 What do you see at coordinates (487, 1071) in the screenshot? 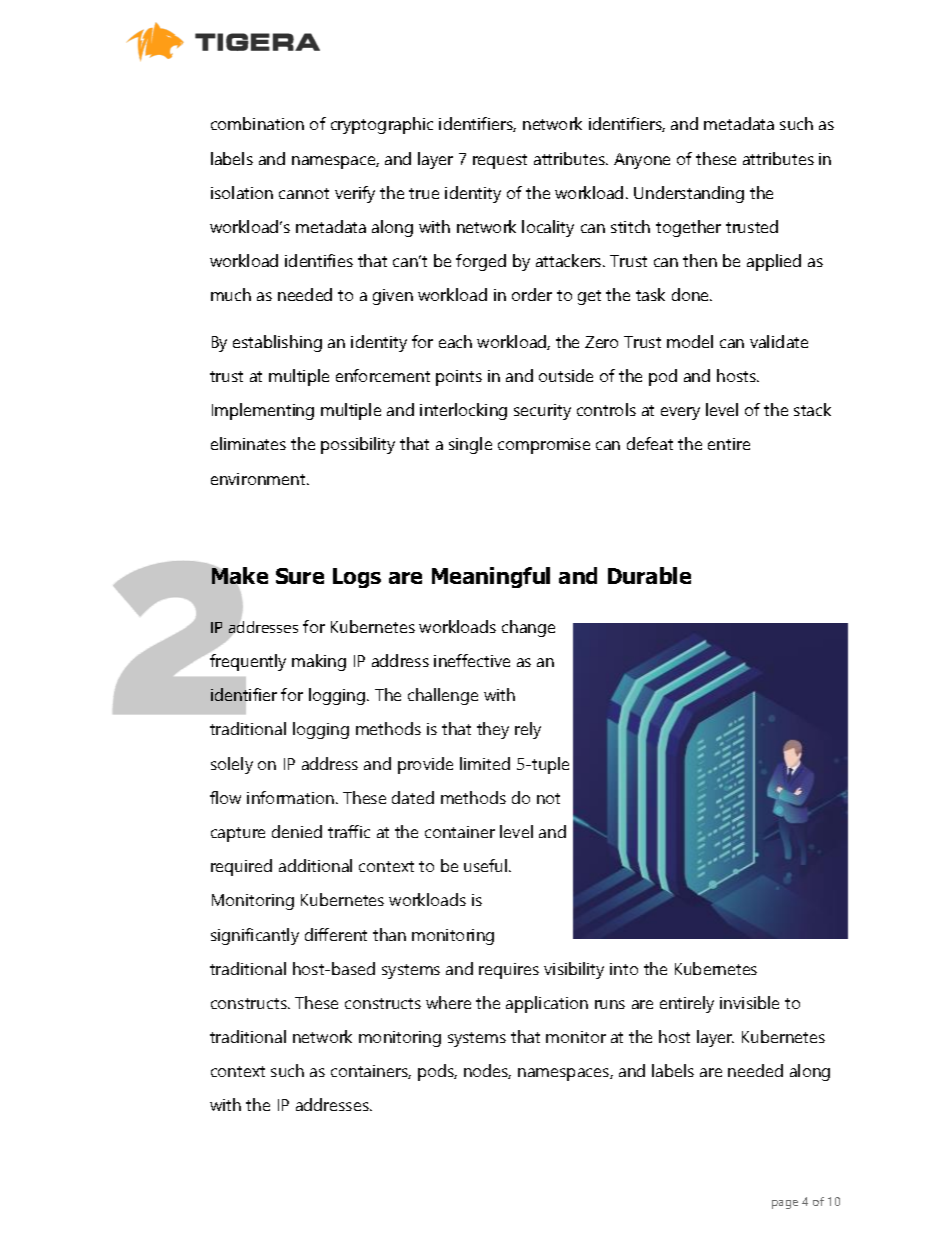
I see `nodes` at bounding box center [487, 1071].
